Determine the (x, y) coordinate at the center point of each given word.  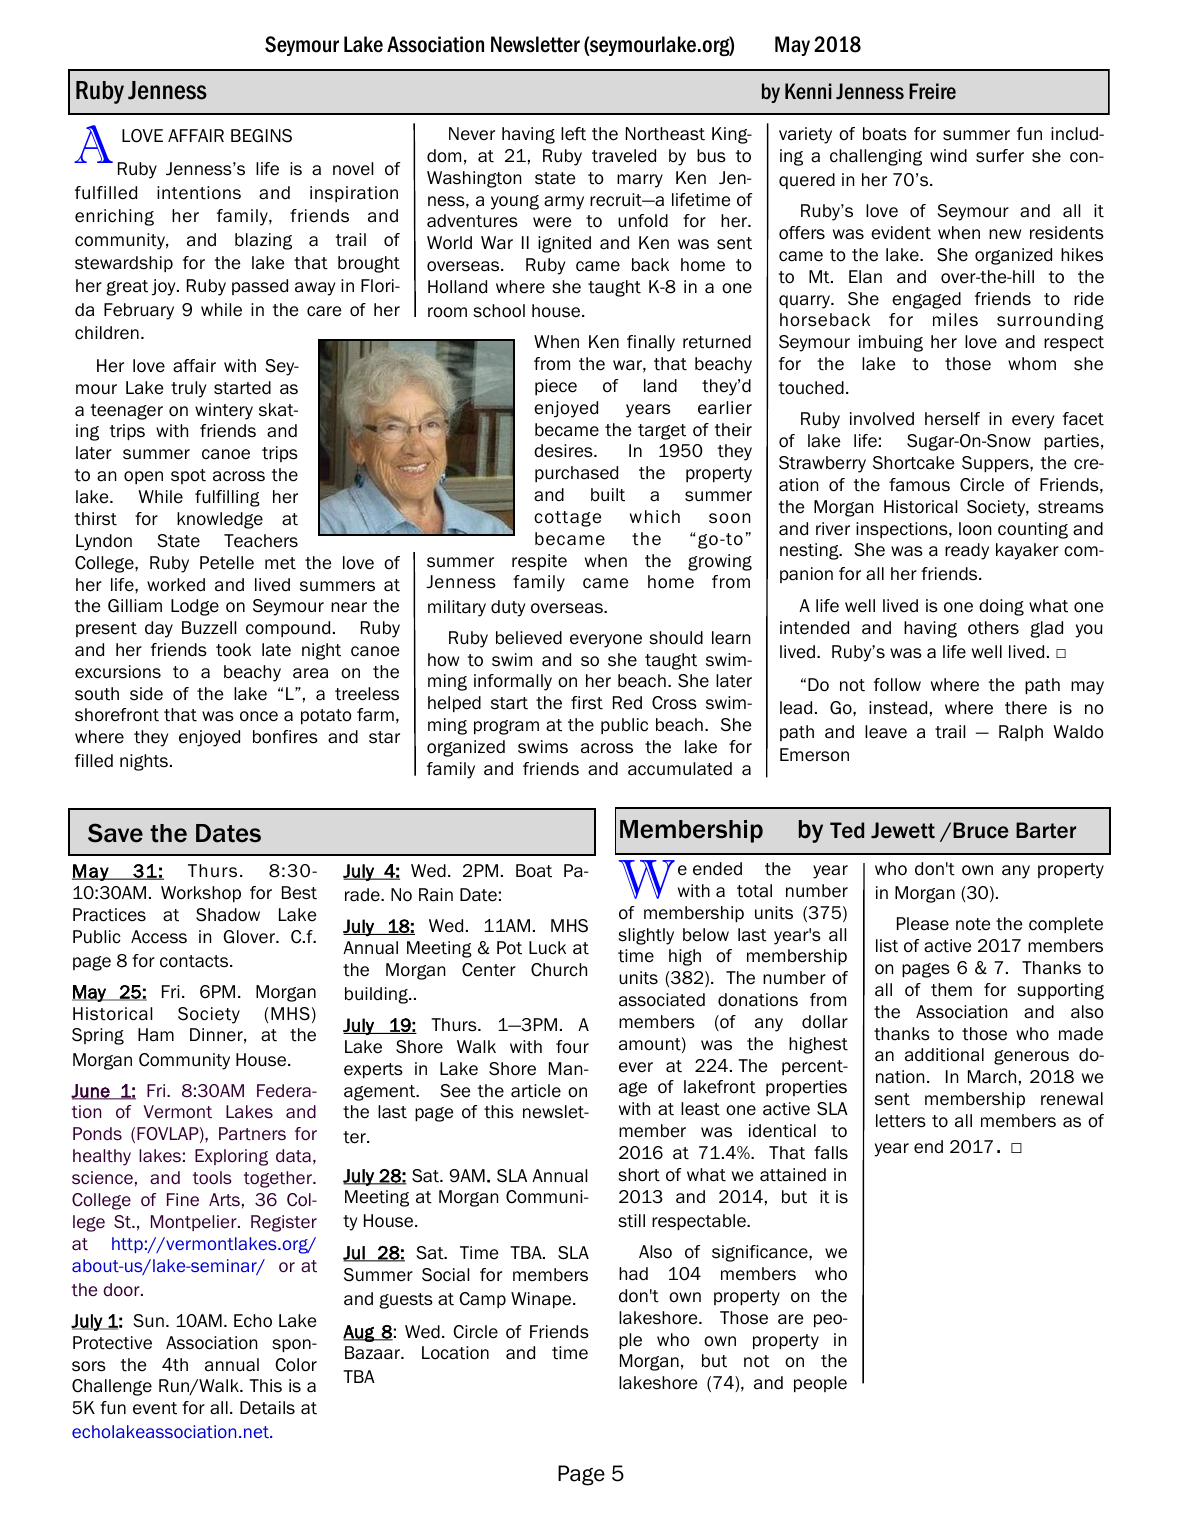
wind (948, 155)
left (573, 134)
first (587, 703)
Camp (482, 1300)
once (259, 716)
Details (267, 1408)
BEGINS (261, 136)
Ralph (1021, 733)
